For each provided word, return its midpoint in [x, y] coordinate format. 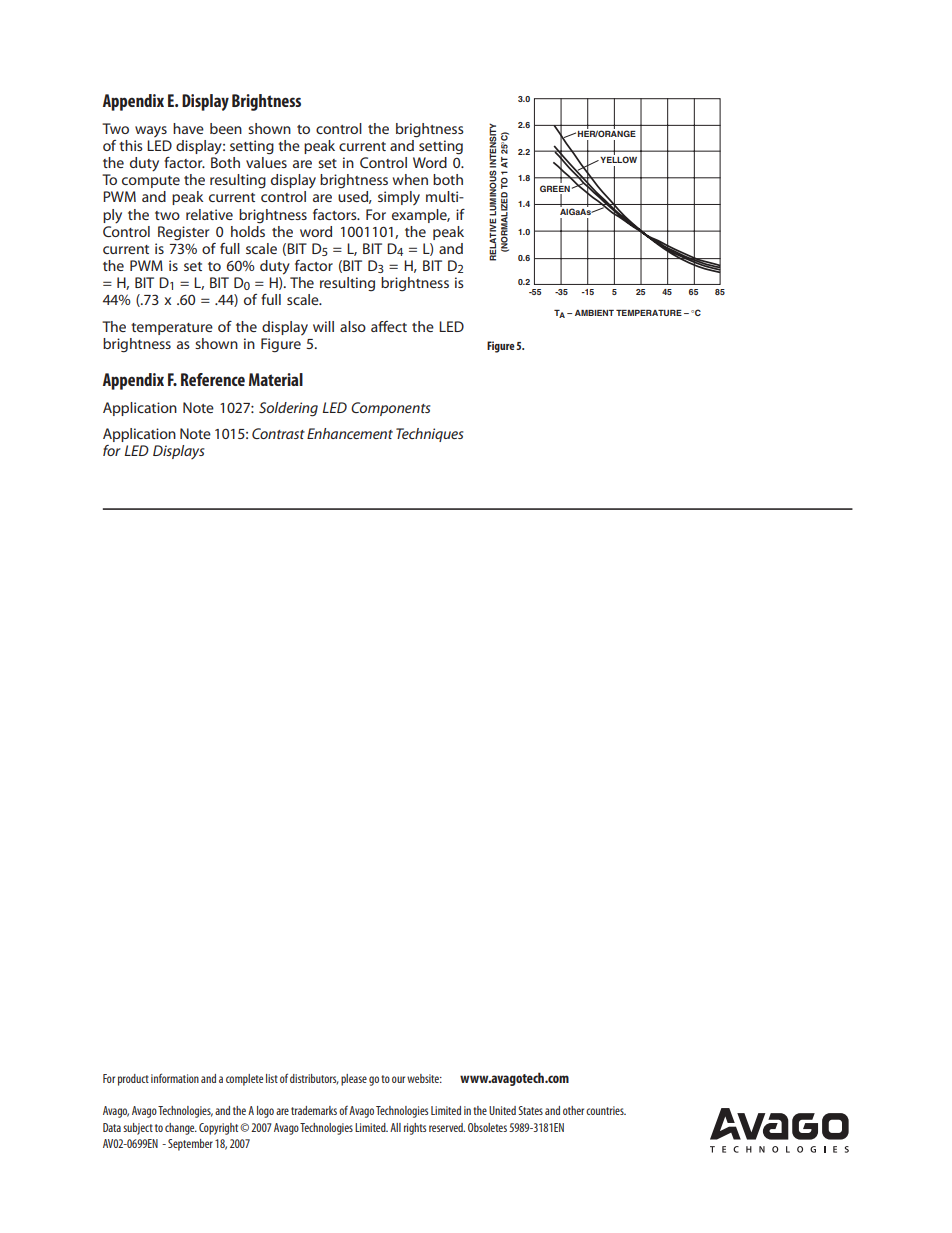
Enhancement [350, 433]
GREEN [555, 188]
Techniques [430, 435]
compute [151, 182]
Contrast [278, 433]
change [181, 1129]
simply [399, 198]
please [354, 1080]
